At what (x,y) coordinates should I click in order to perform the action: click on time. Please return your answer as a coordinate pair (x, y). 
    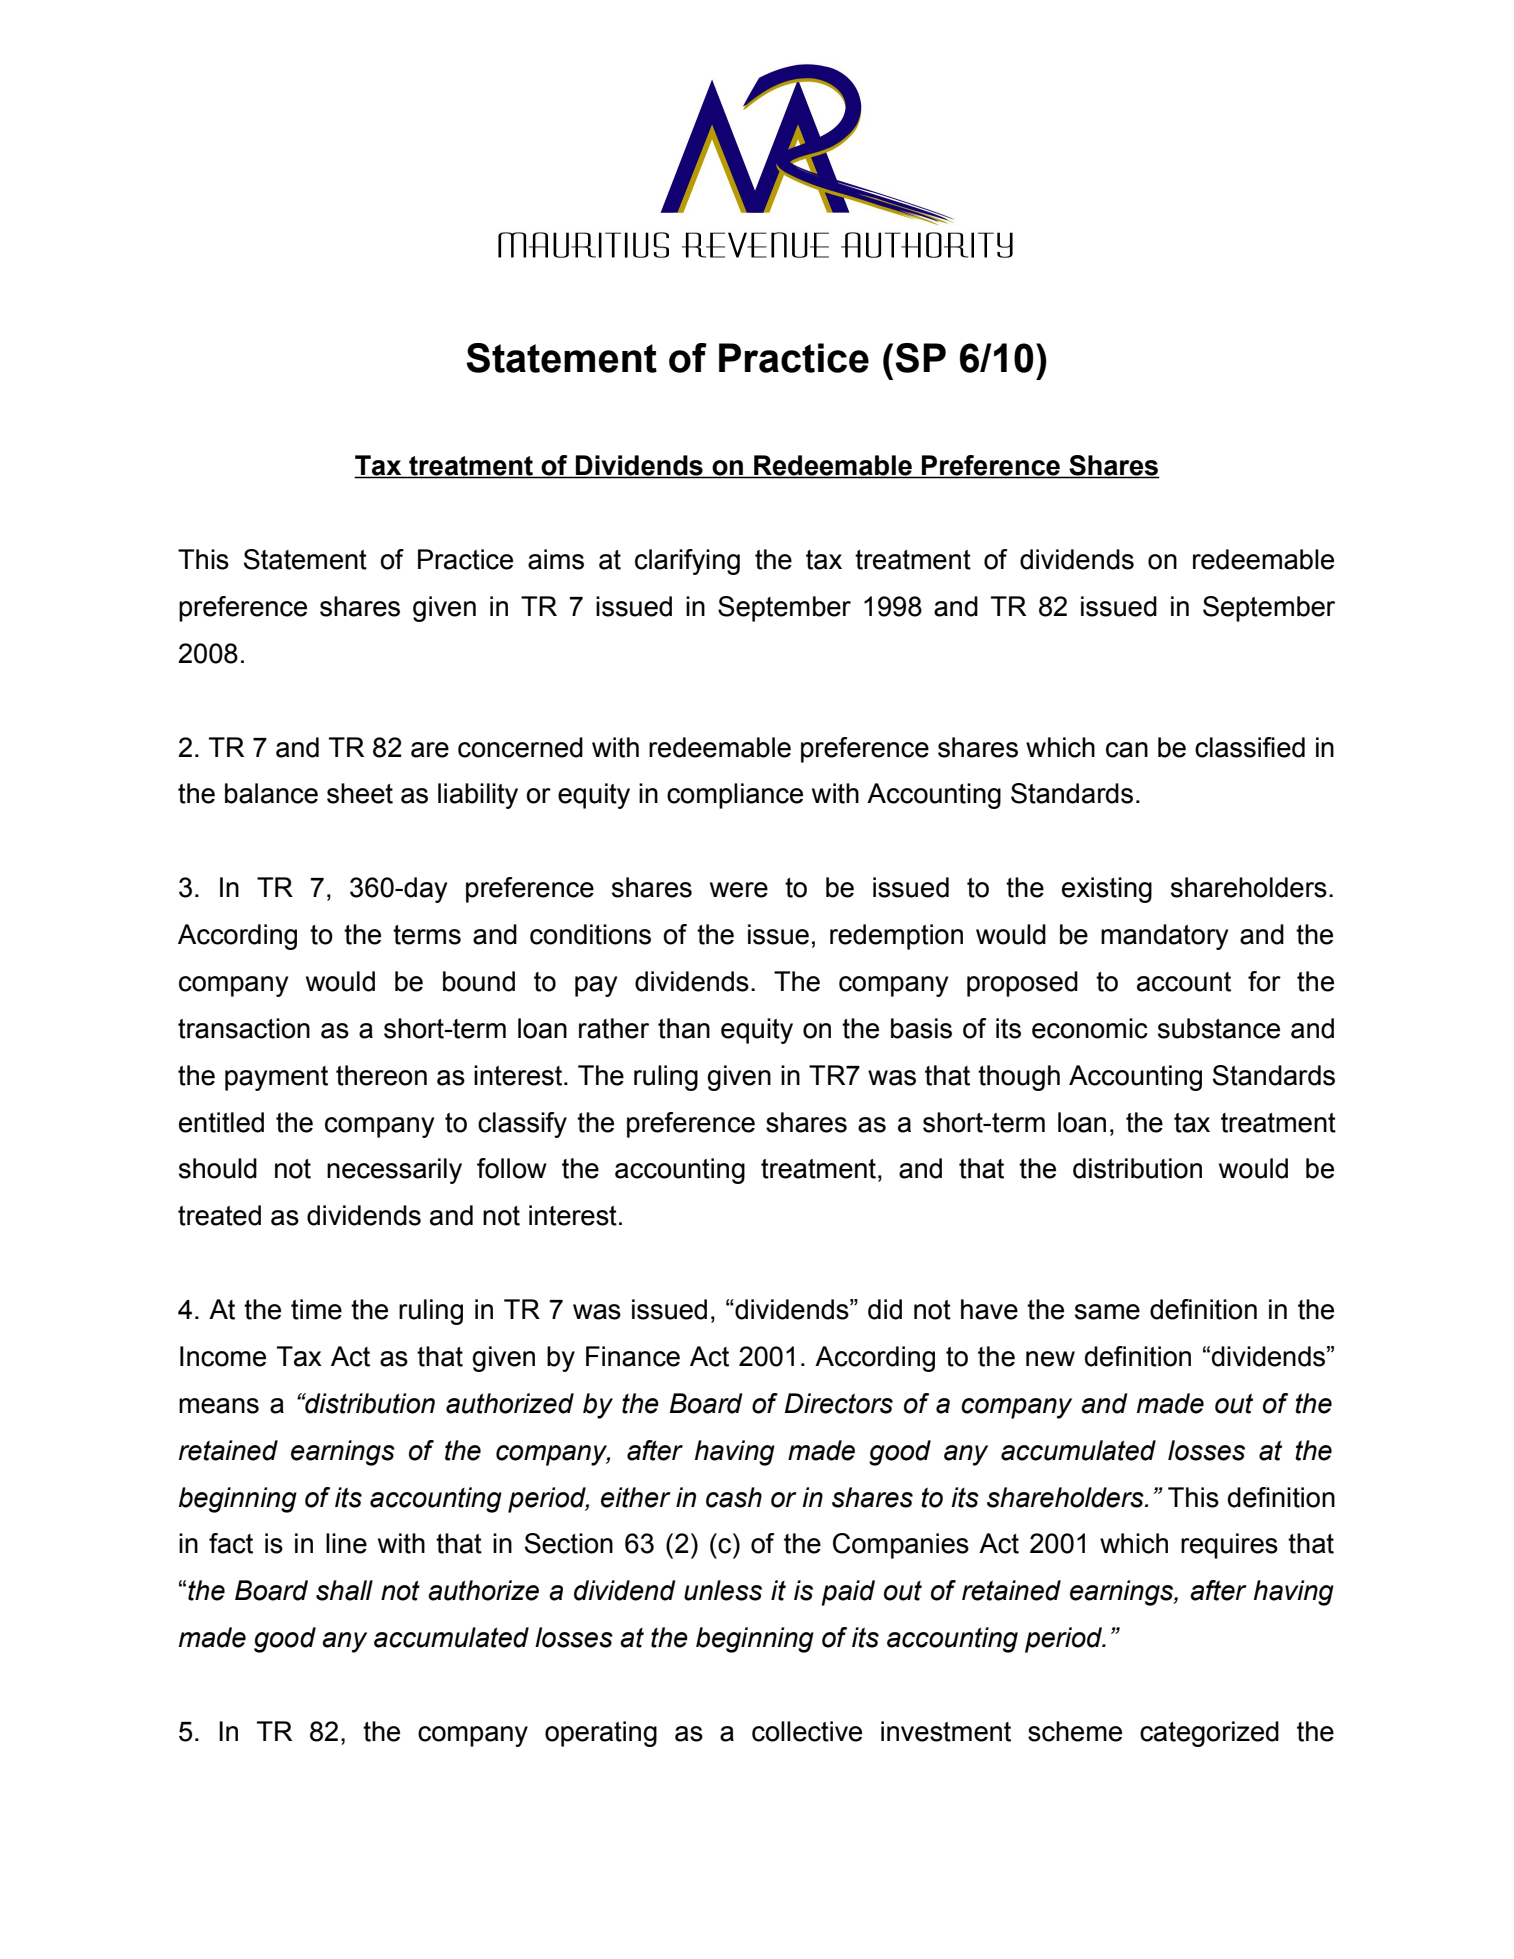
    Looking at the image, I should click on (316, 1309).
